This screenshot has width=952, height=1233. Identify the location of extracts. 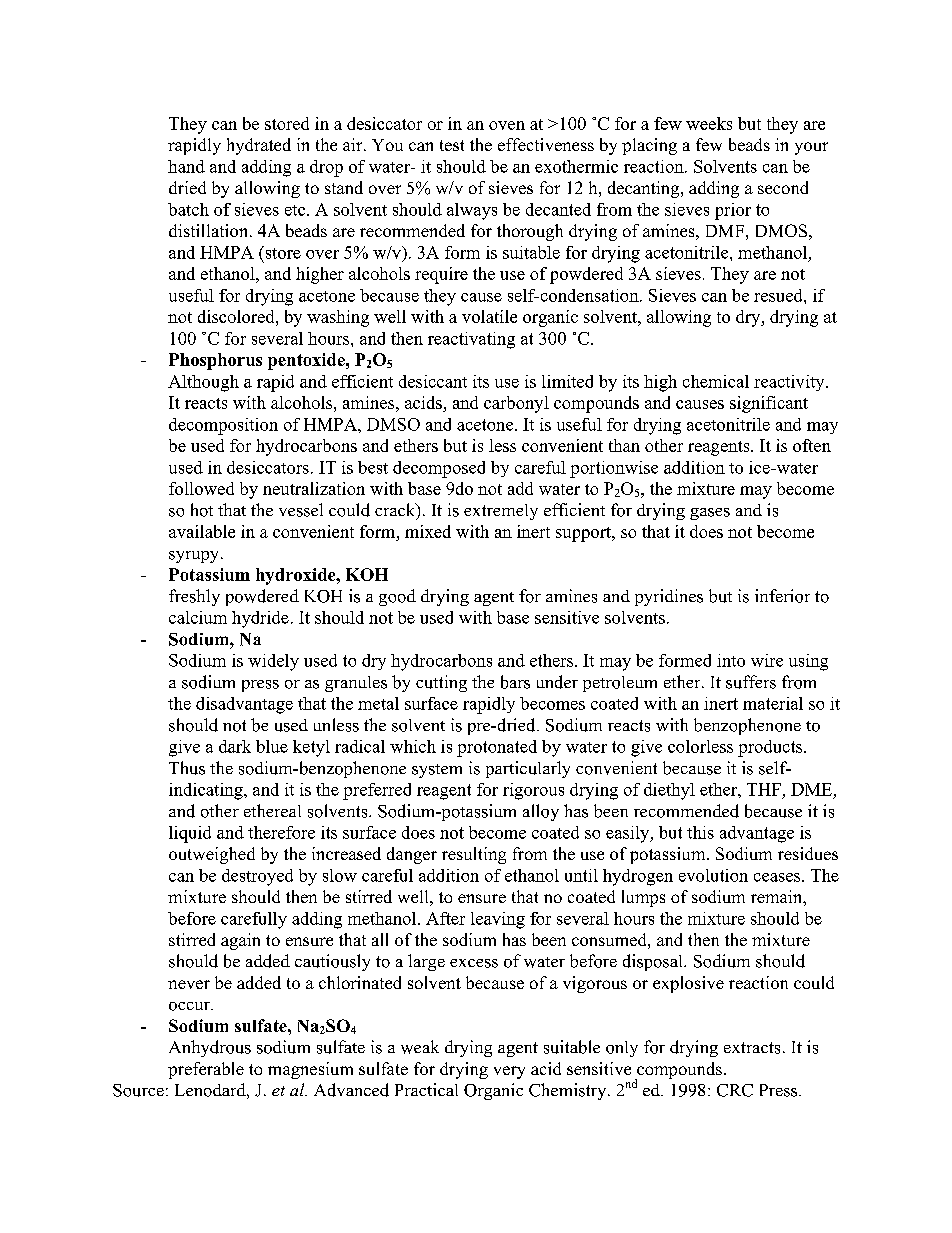
(752, 1048).
